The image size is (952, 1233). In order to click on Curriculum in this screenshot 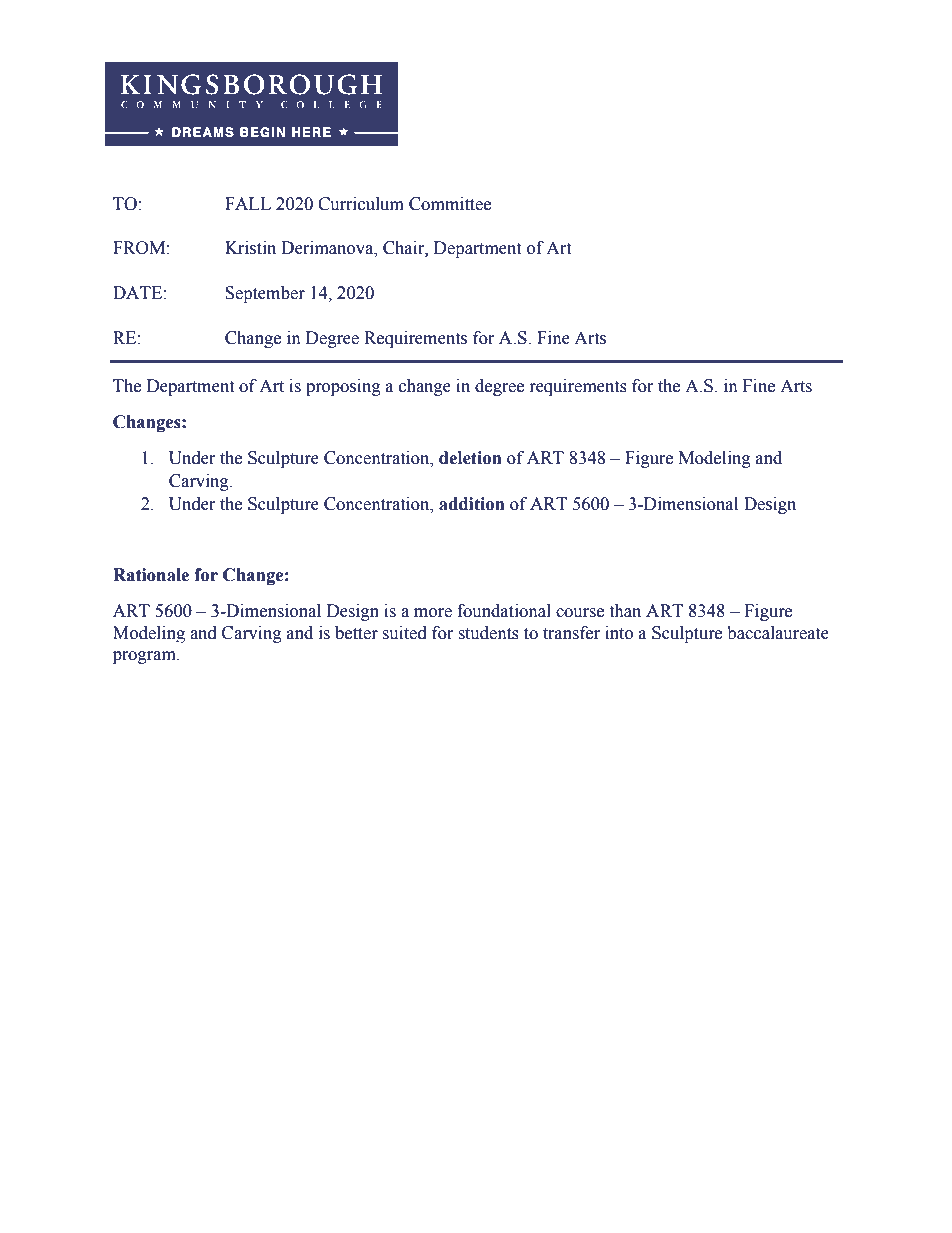, I will do `click(361, 204)`.
